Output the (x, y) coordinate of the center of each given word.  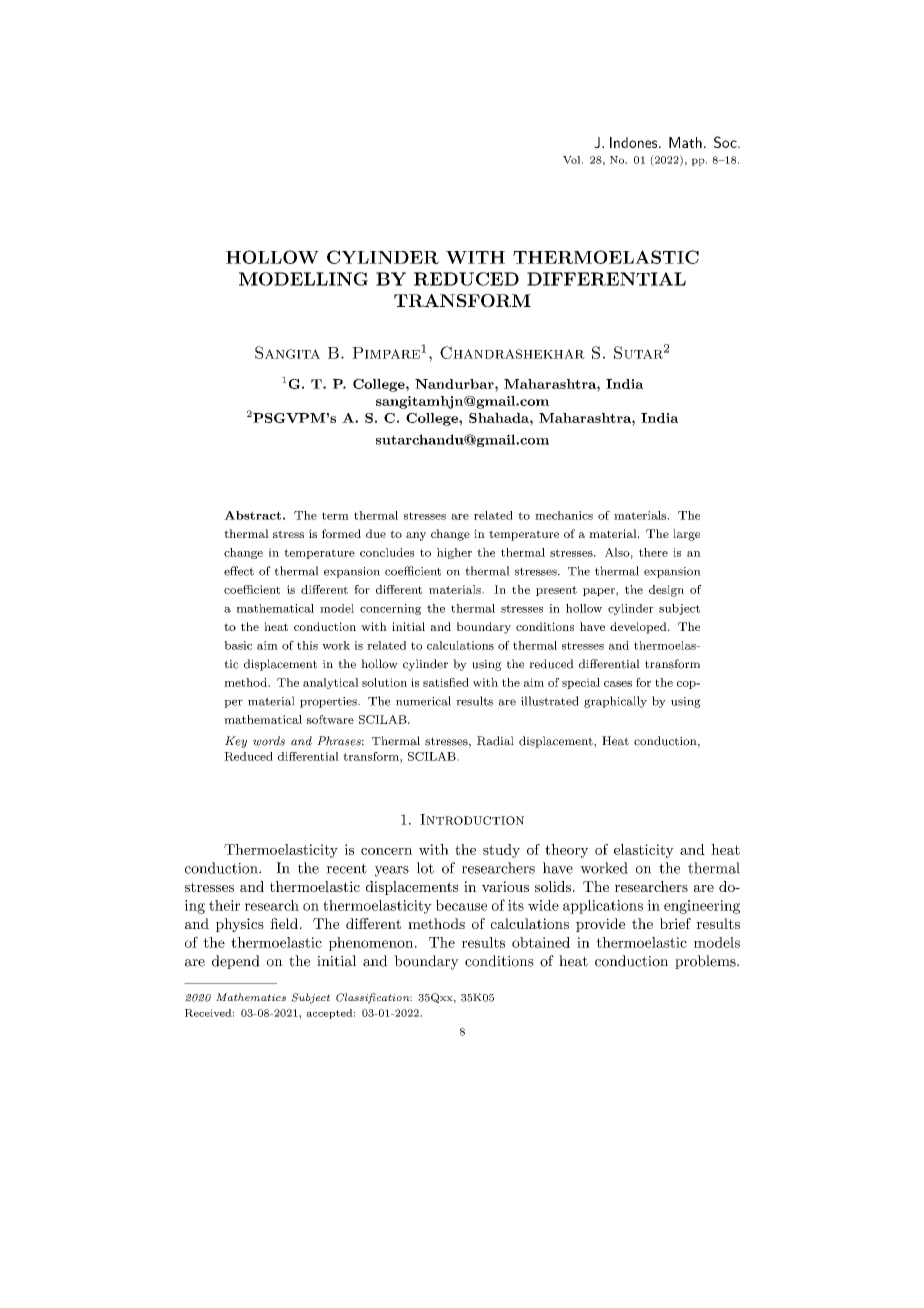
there (653, 552)
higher (454, 553)
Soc (726, 142)
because (461, 905)
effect (239, 571)
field (284, 923)
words (269, 741)
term (335, 516)
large (686, 535)
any (416, 536)
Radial (495, 741)
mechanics (564, 515)
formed (341, 533)
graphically (615, 702)
